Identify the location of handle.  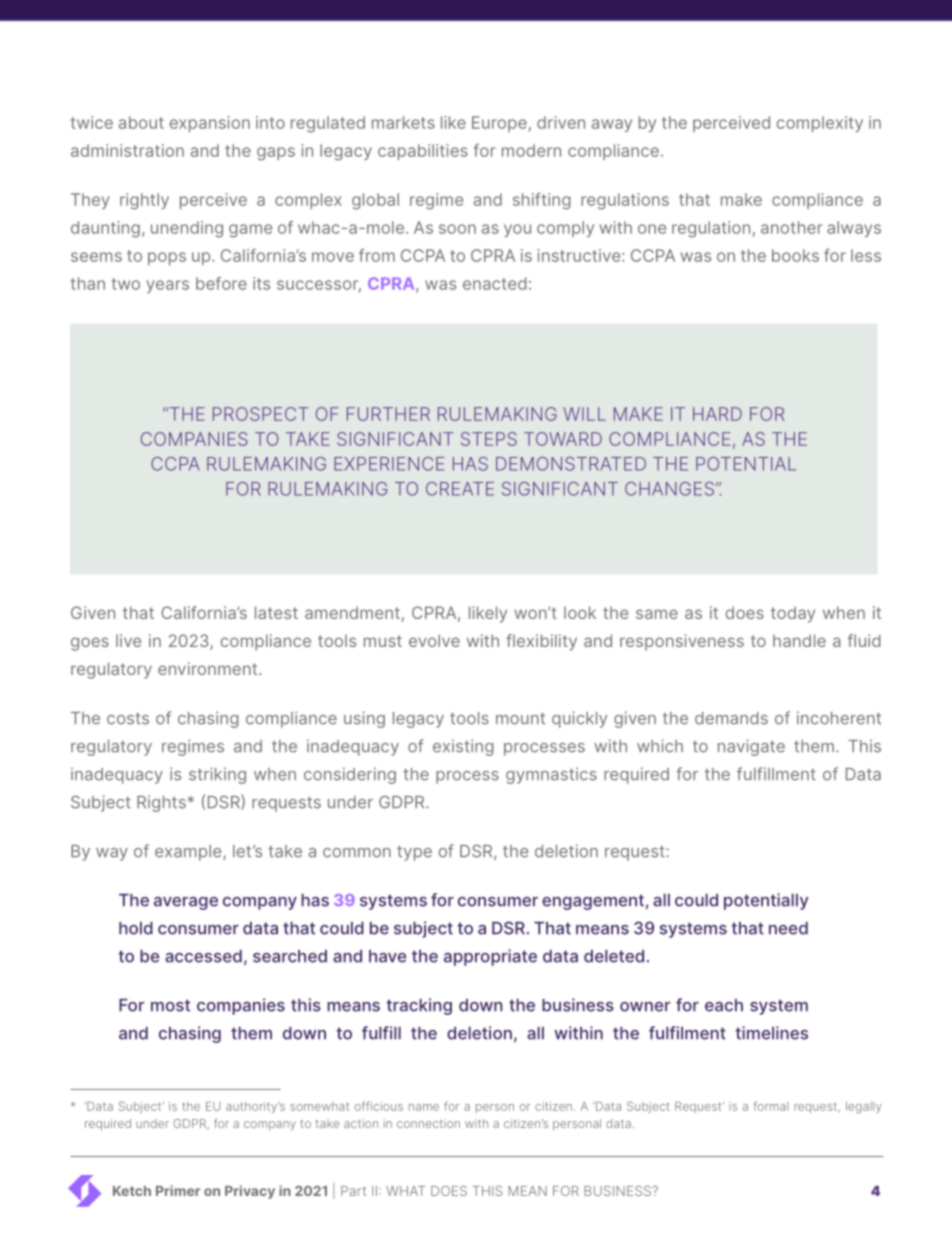
(799, 640).
